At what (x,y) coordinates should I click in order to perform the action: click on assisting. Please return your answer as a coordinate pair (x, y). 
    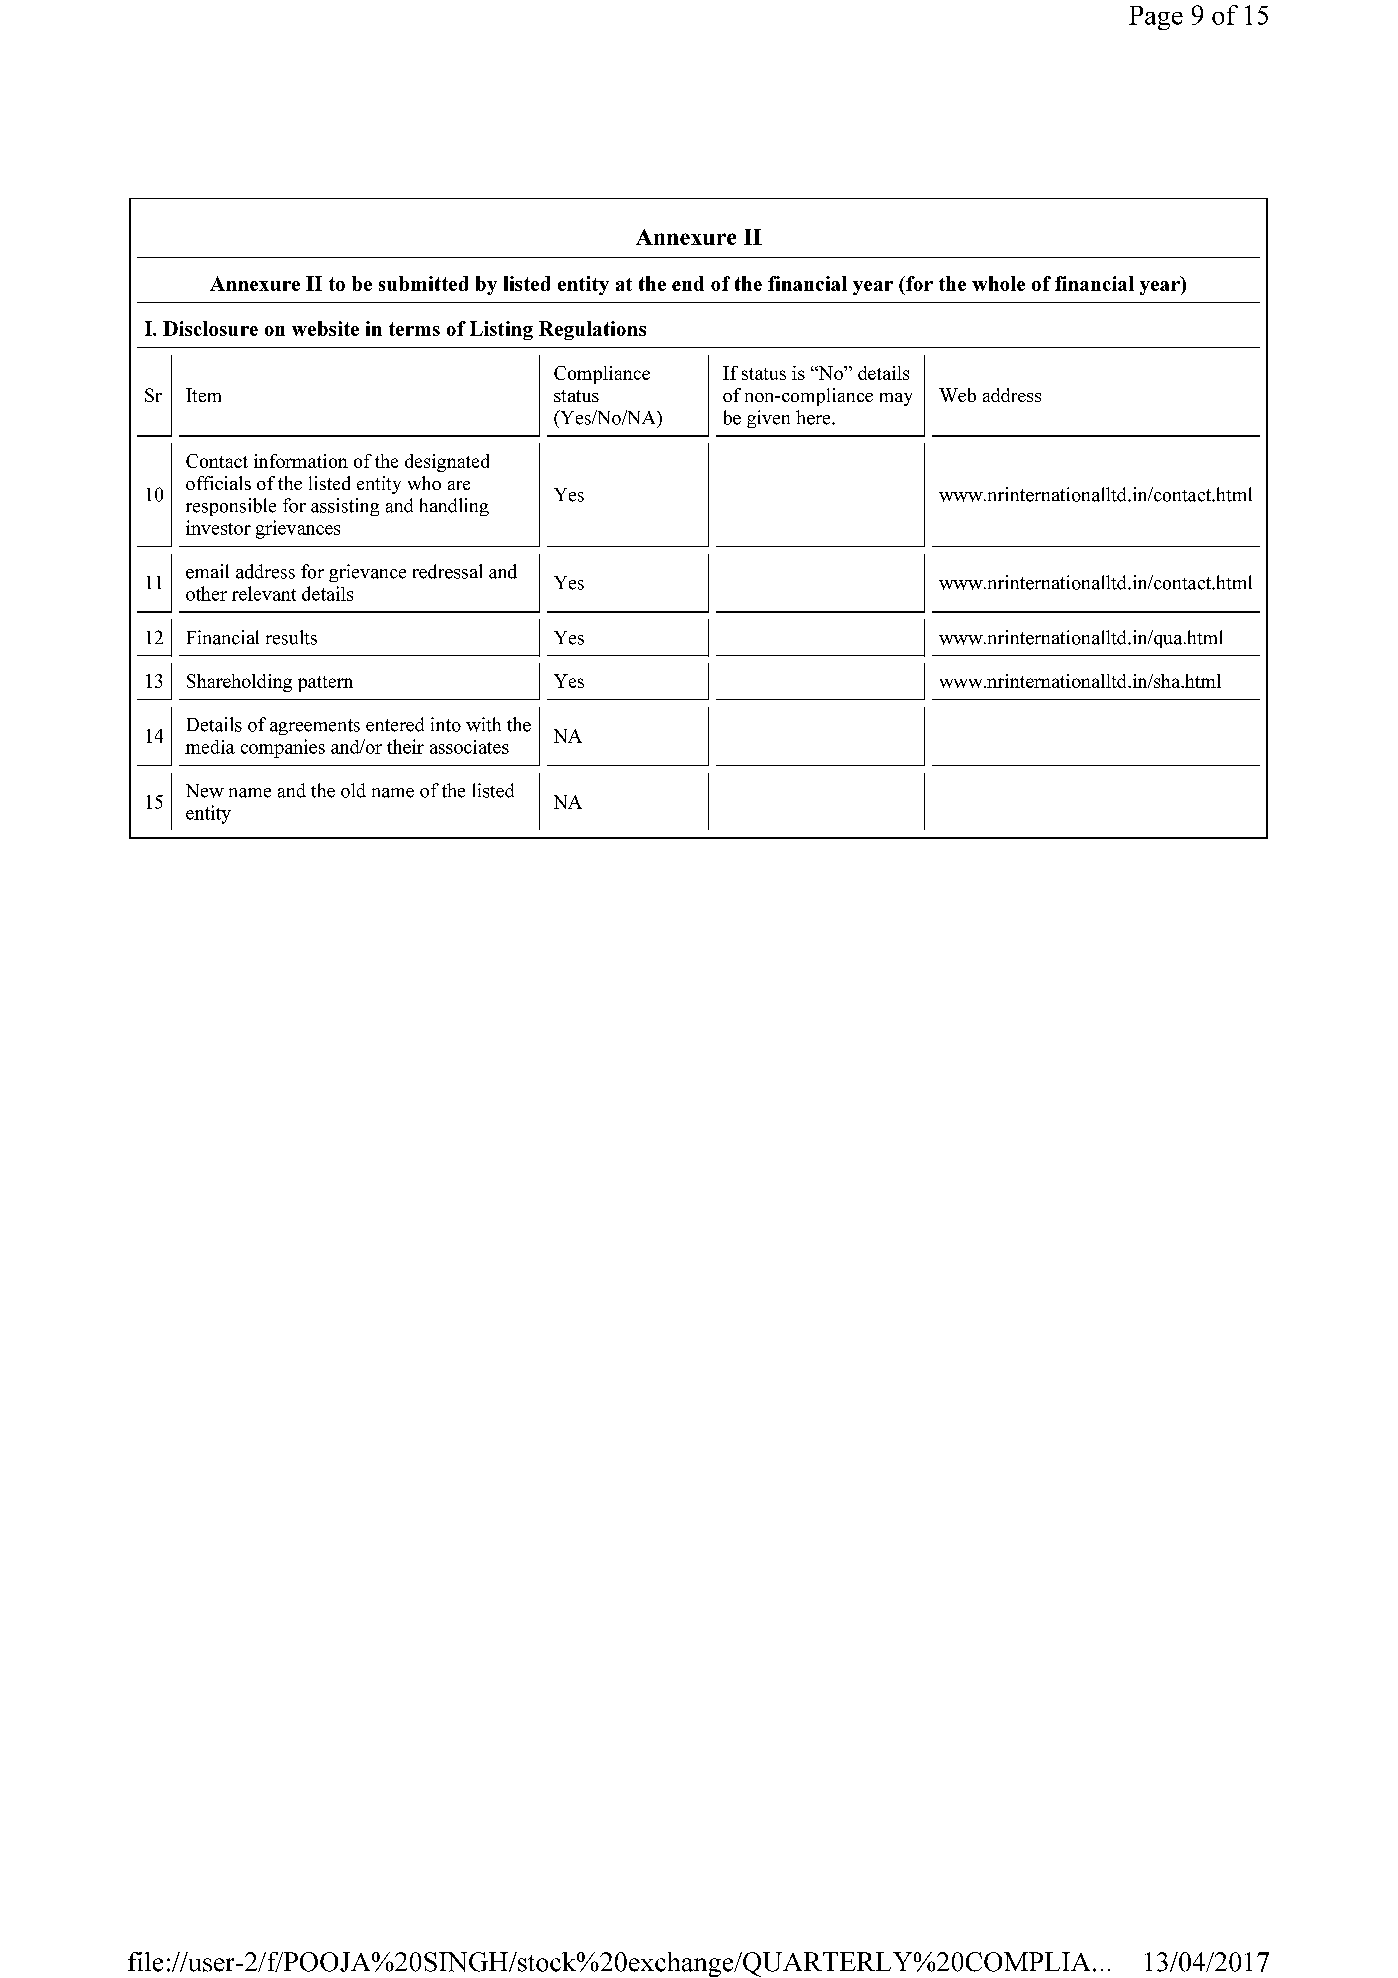
    Looking at the image, I should click on (345, 507).
